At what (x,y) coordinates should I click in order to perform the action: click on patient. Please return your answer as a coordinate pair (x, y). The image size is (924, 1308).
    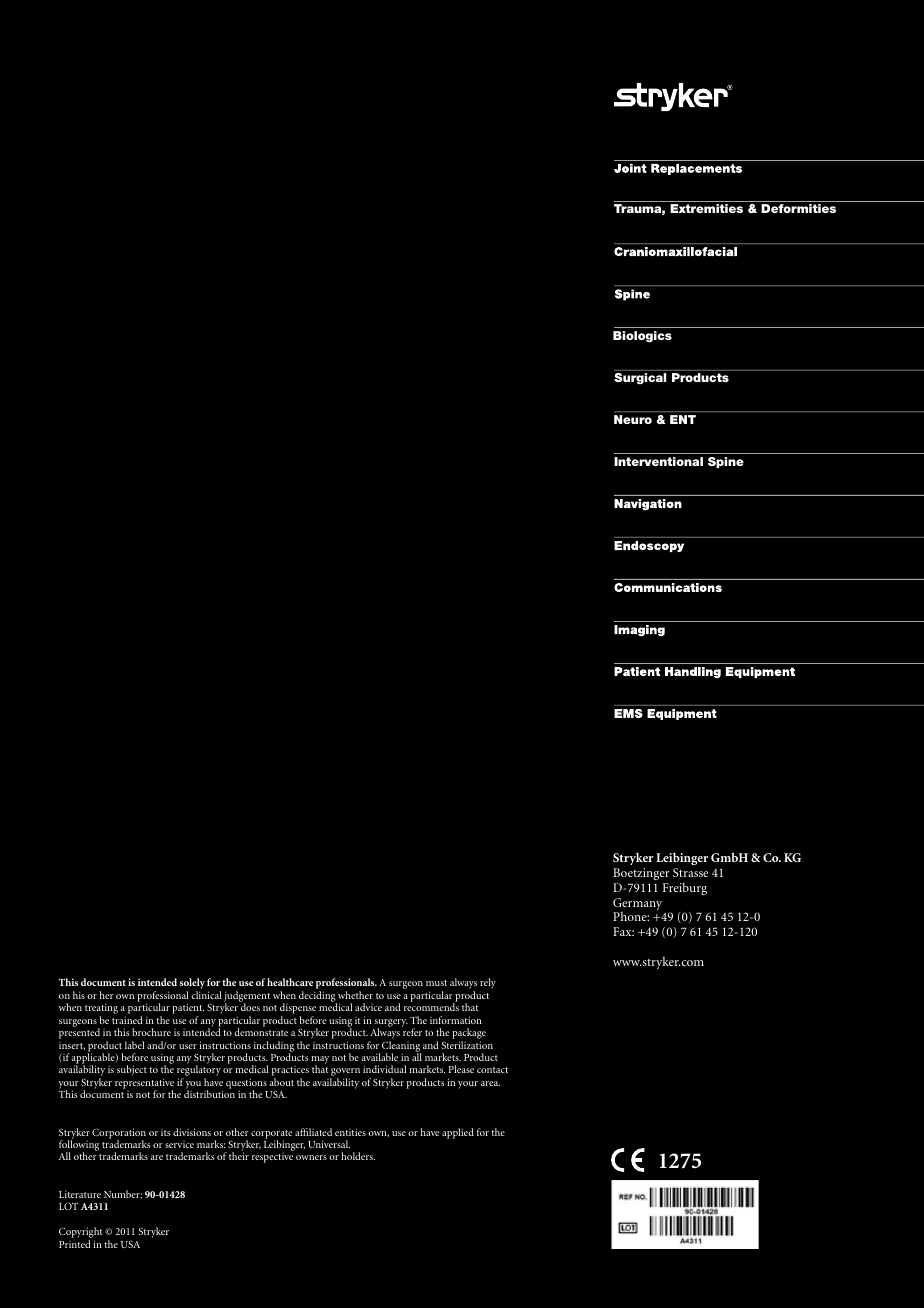
    Looking at the image, I should click on (188, 1010).
